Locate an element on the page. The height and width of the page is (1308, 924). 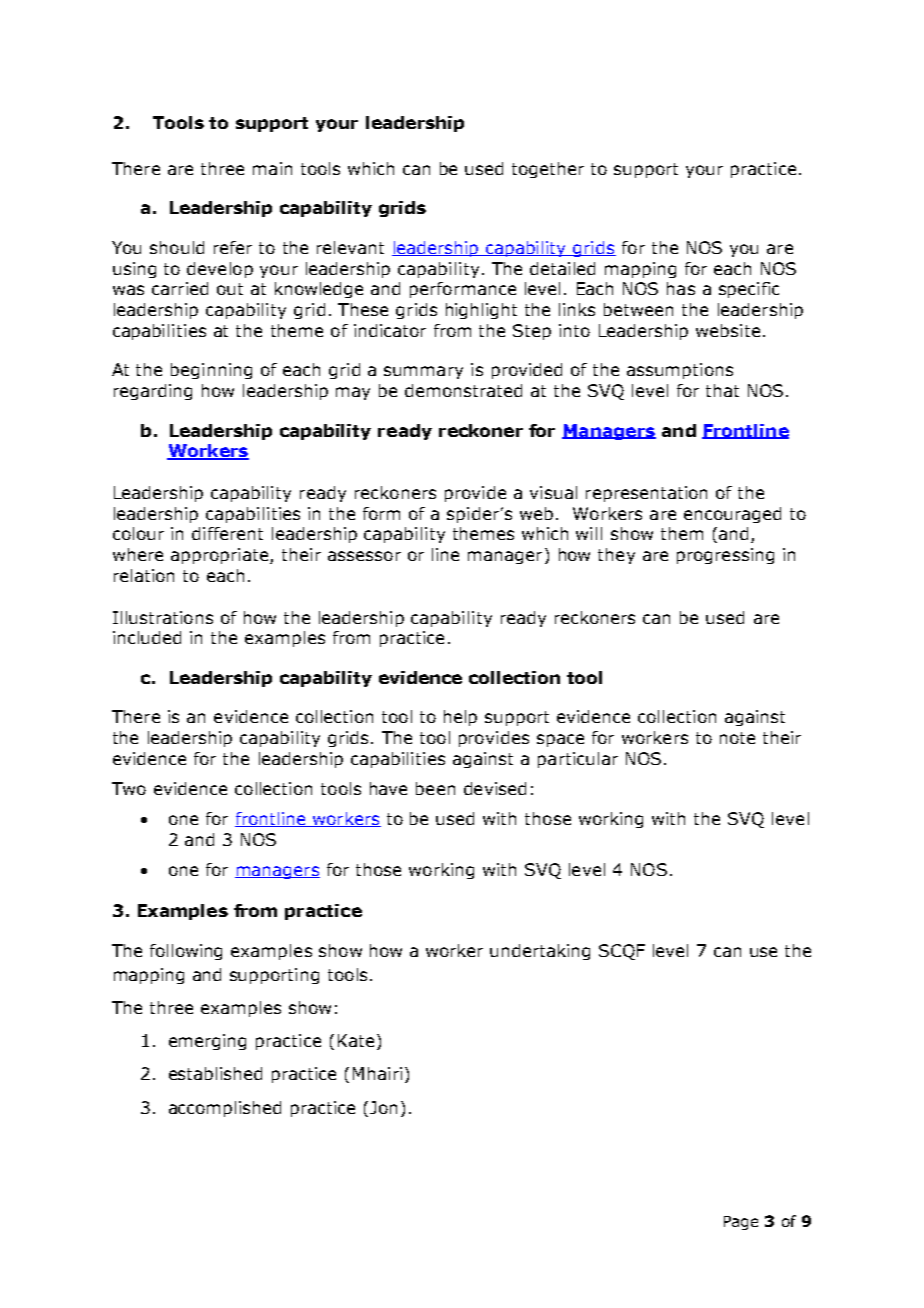
has is located at coordinates (681, 288).
